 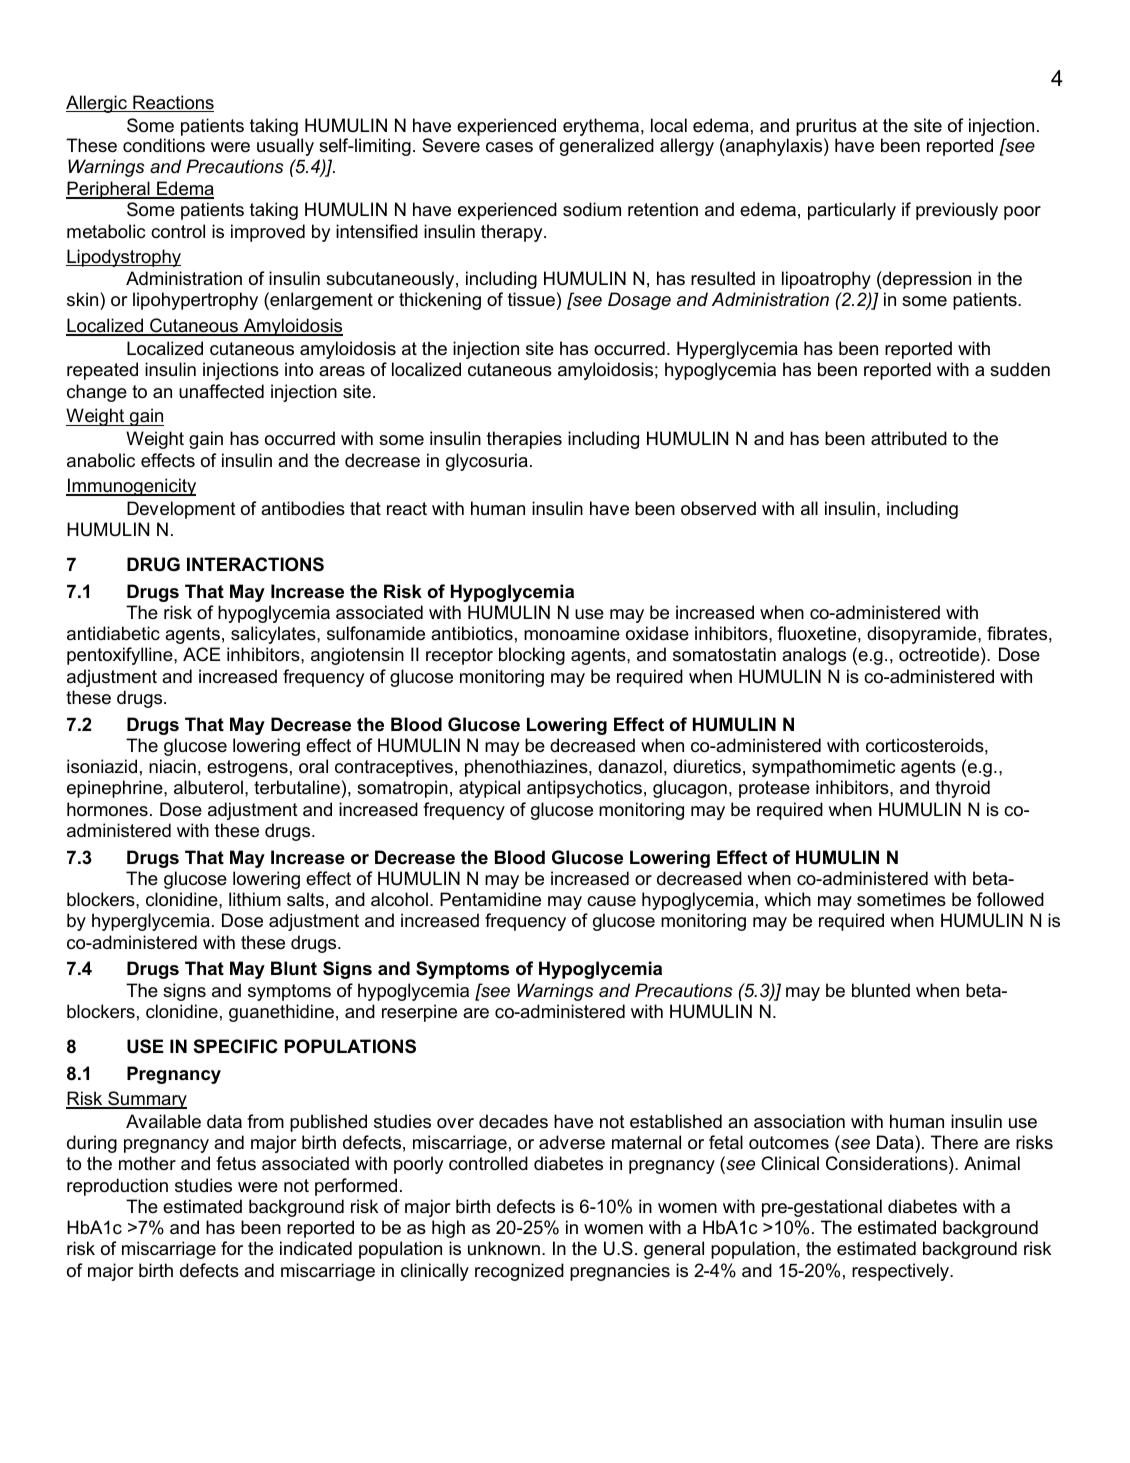 I want to click on cause, so click(x=611, y=901).
